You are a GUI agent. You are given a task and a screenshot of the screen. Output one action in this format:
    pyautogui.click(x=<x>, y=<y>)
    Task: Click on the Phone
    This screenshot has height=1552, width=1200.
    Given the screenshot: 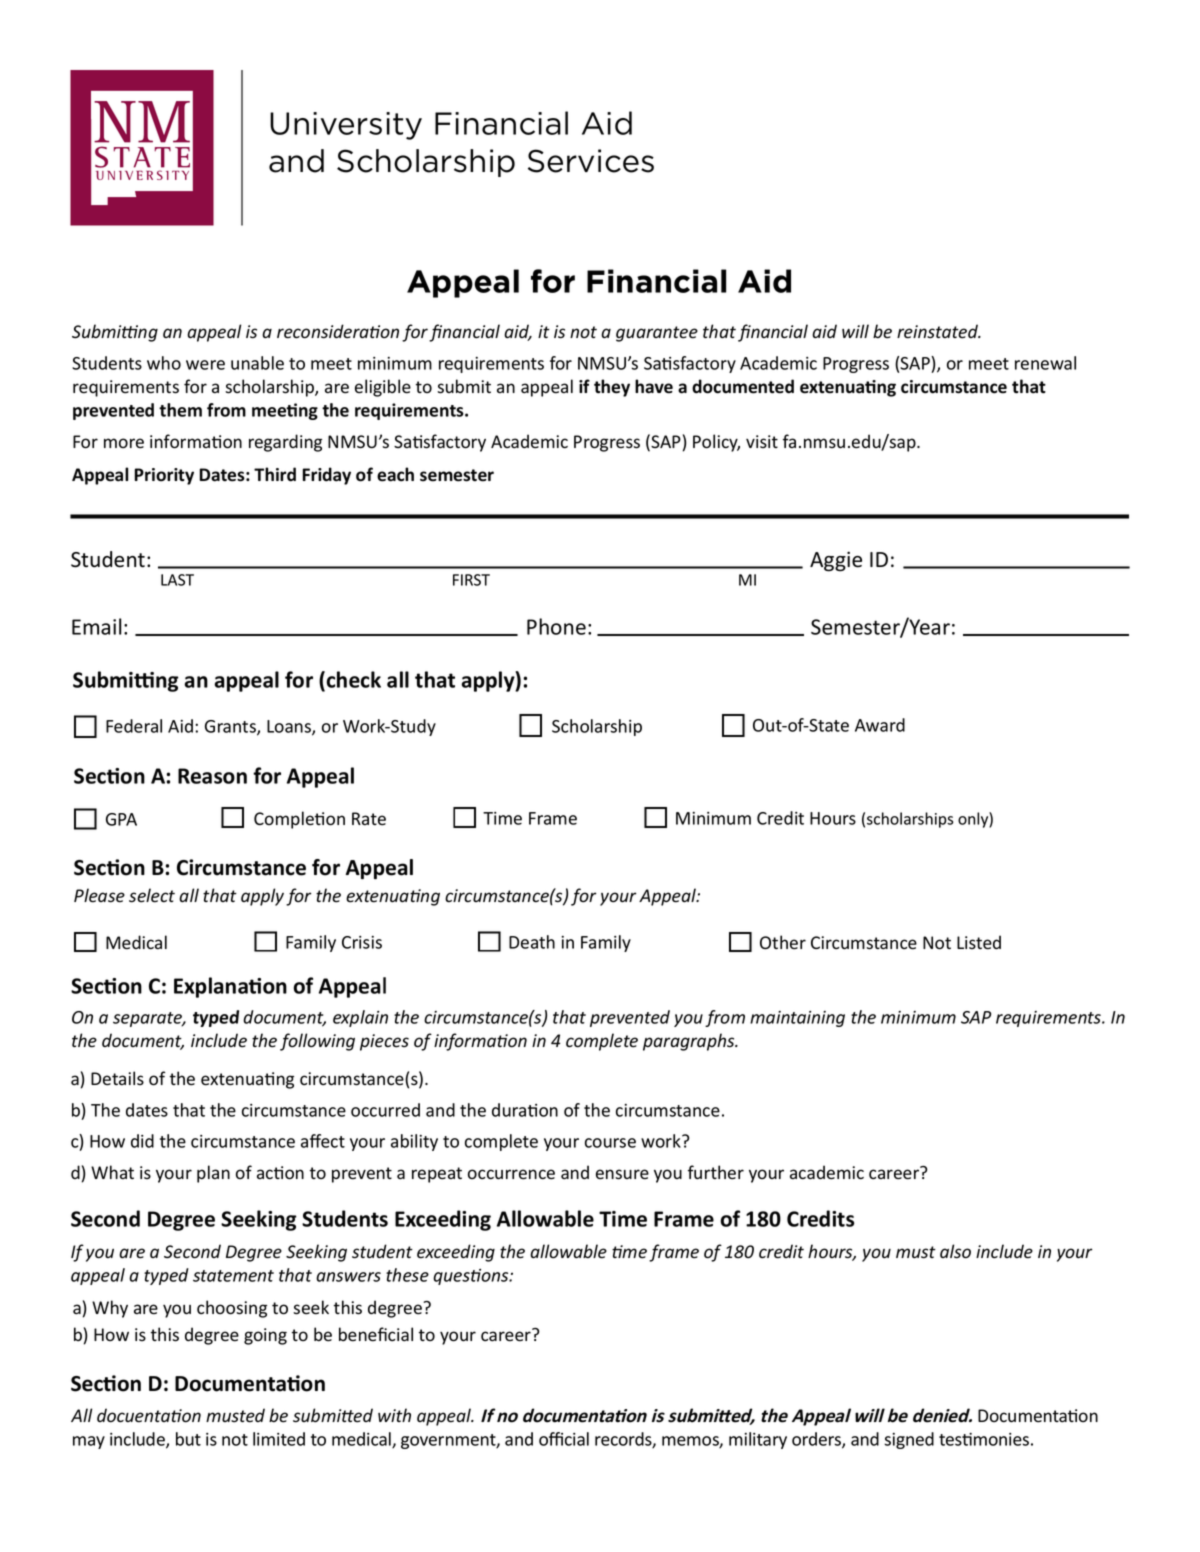 What is the action you would take?
    pyautogui.click(x=556, y=626)
